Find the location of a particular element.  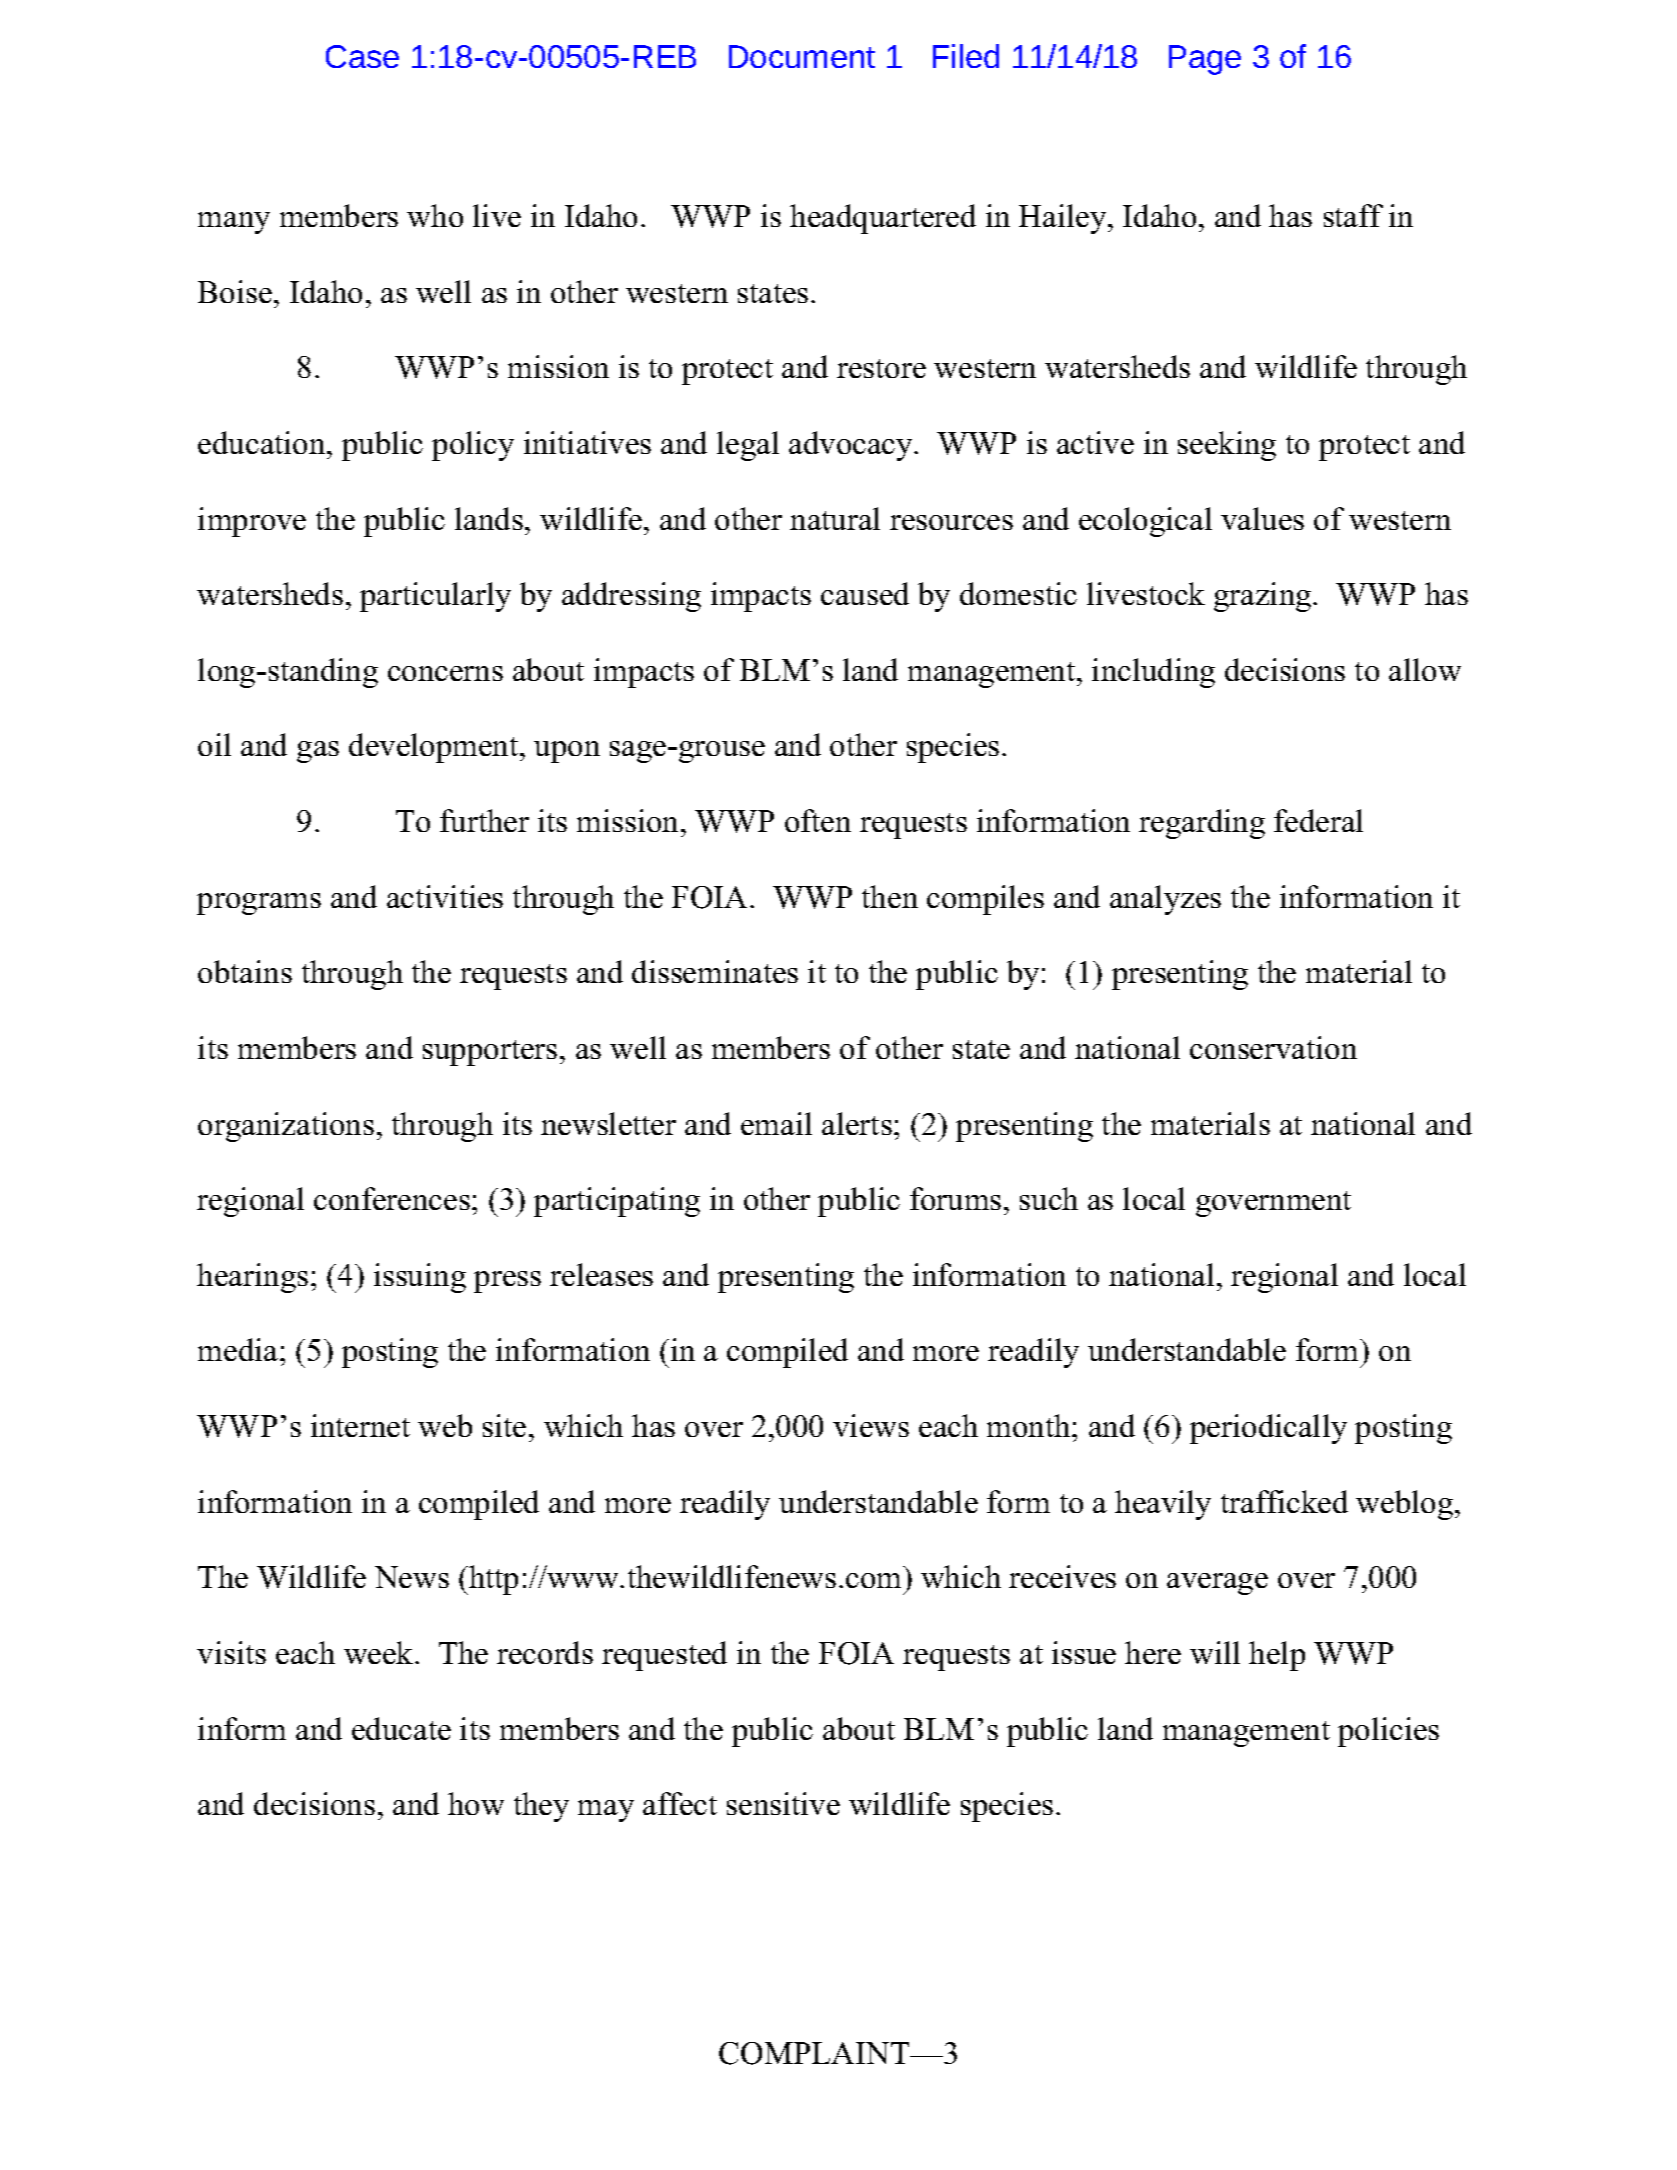

Case is located at coordinates (362, 56).
